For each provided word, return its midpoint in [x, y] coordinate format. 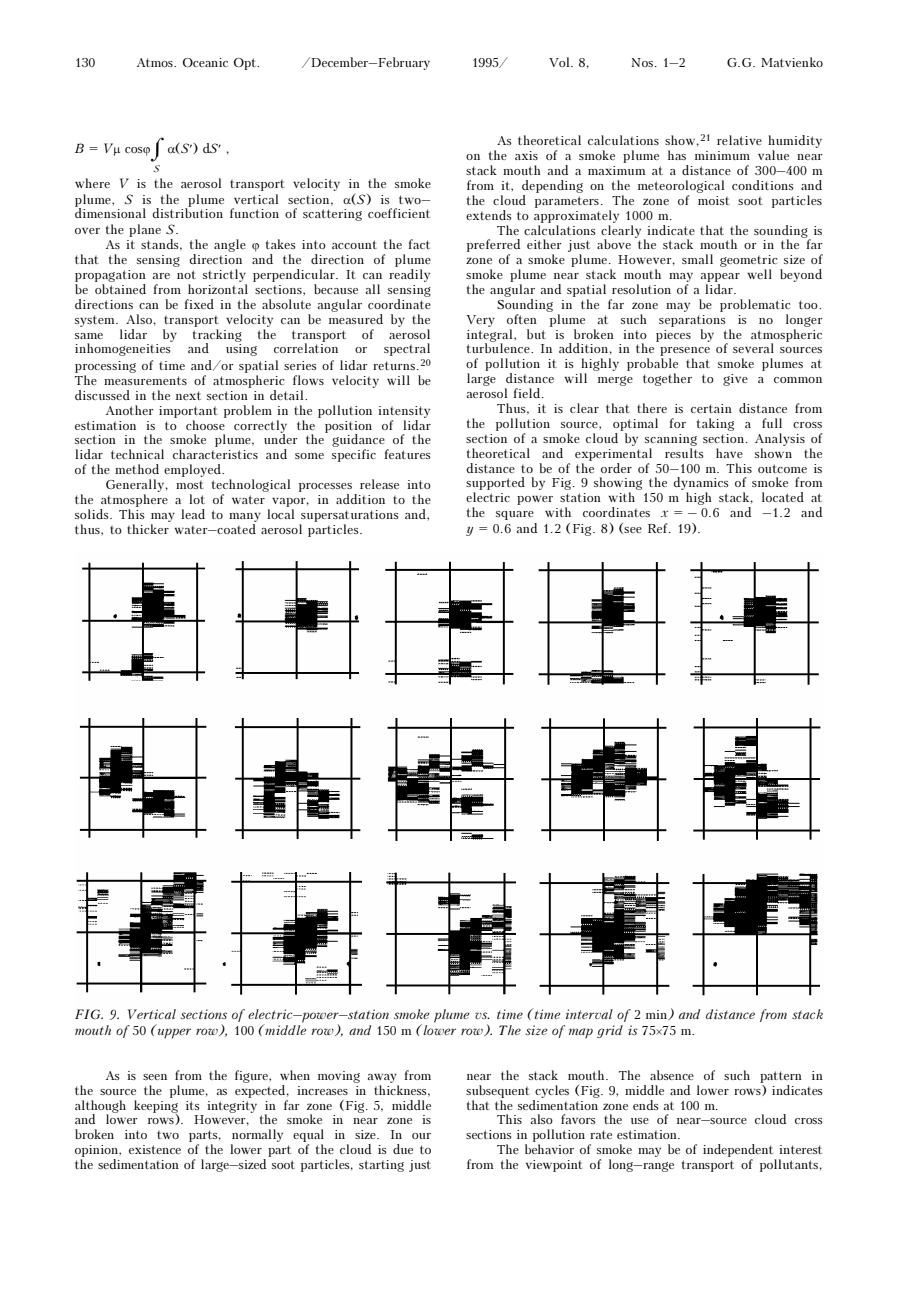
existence [155, 1149]
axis [526, 155]
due [403, 1149]
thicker [148, 529]
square [515, 515]
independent [738, 1150]
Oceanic [205, 62]
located [783, 497]
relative [739, 140]
